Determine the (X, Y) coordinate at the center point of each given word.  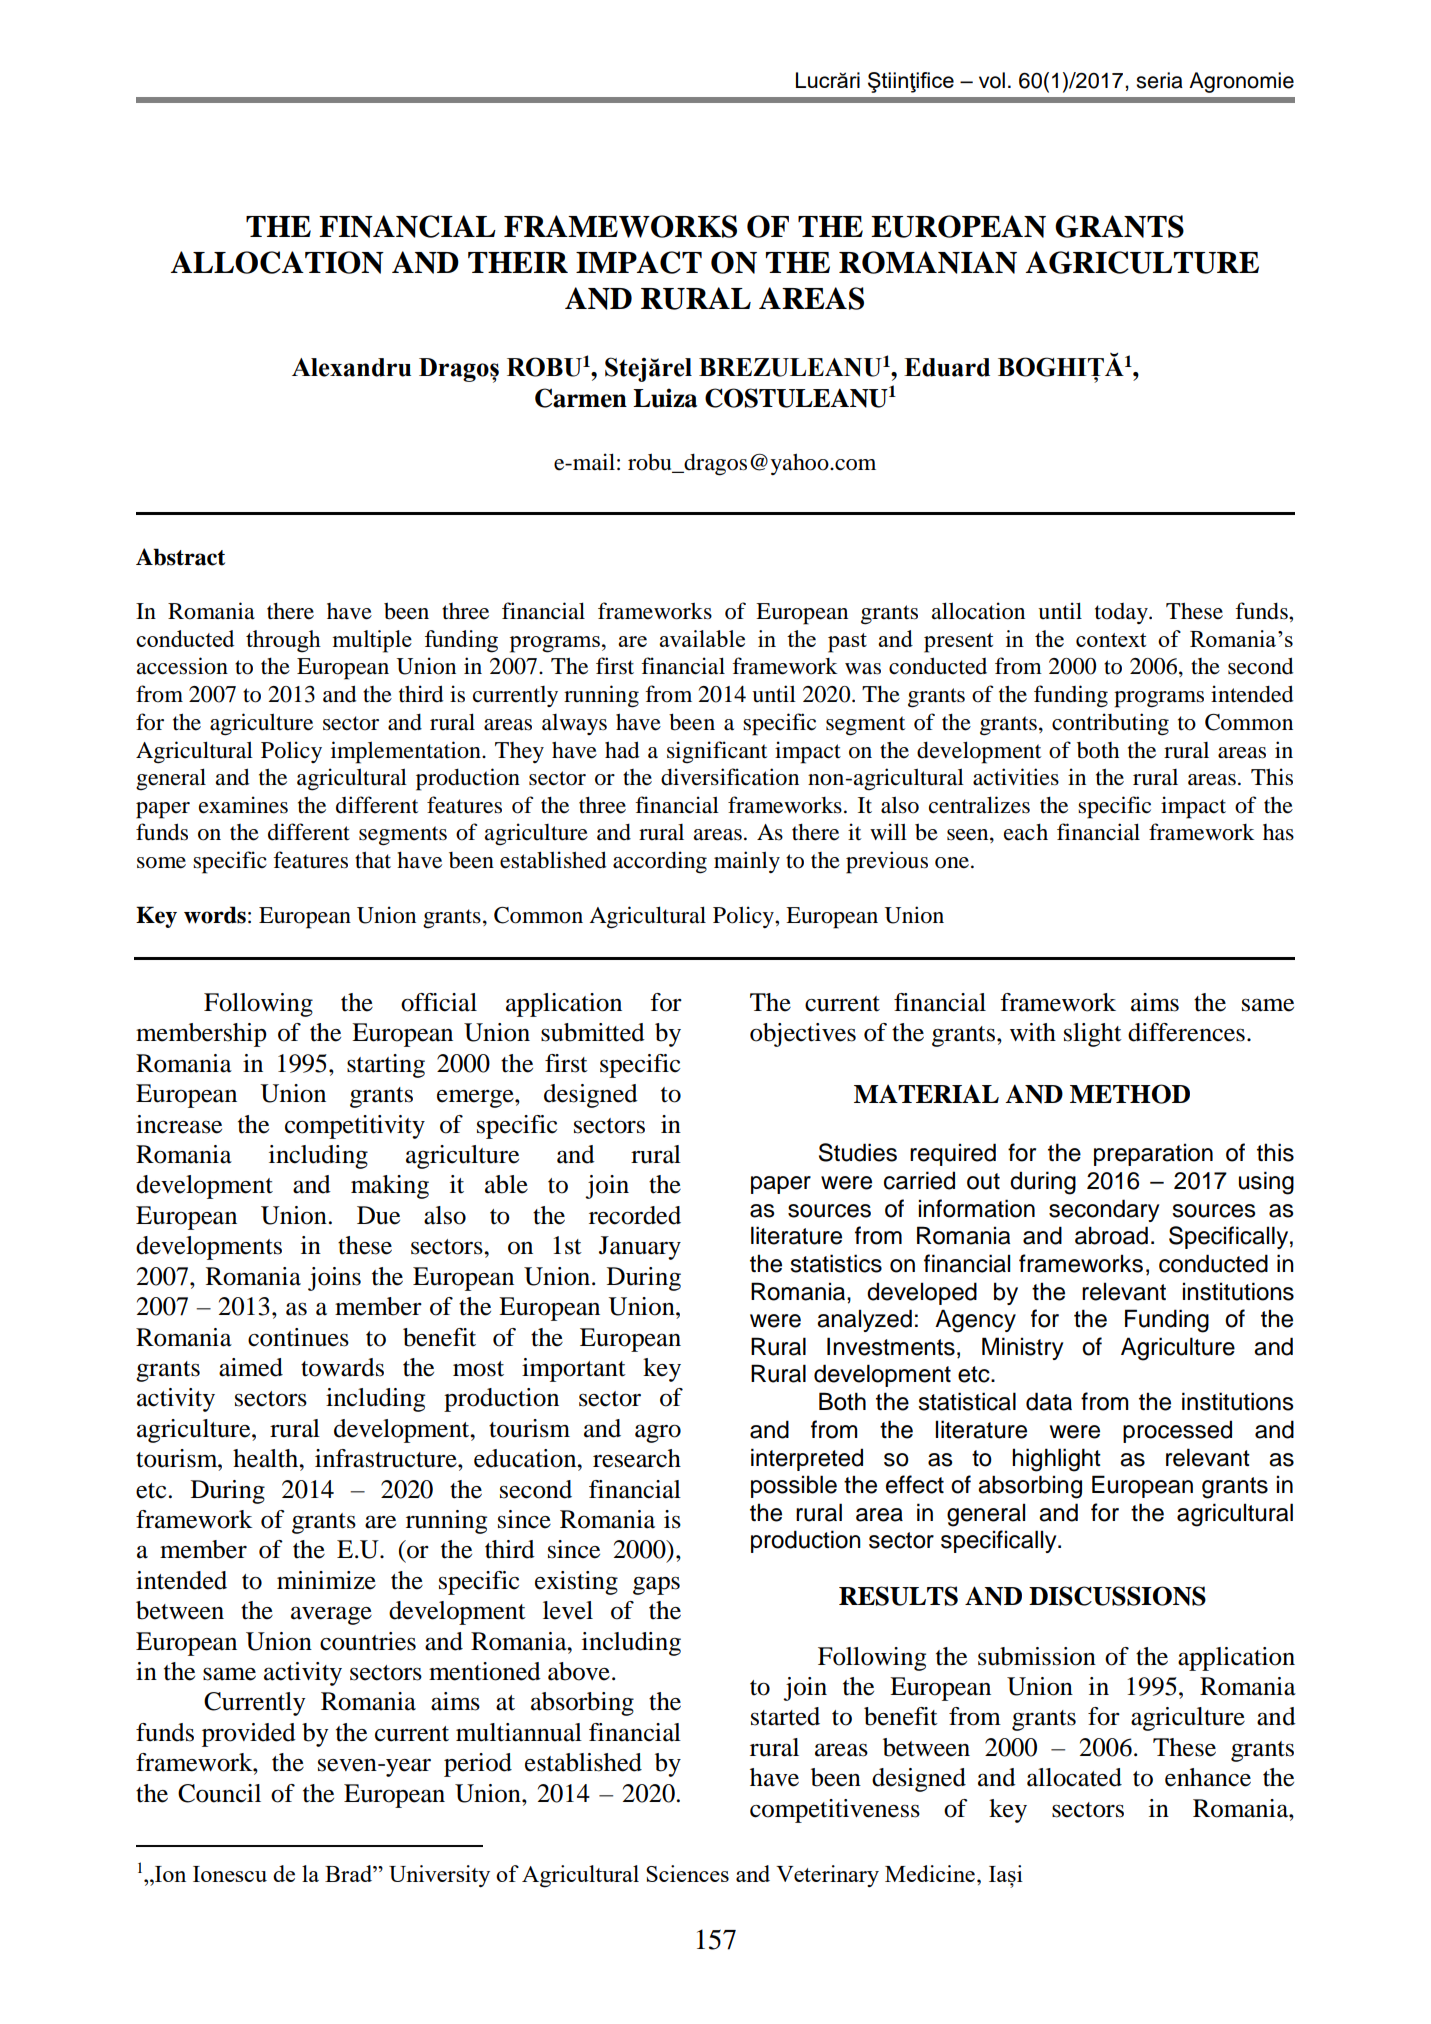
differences (1186, 1032)
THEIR (518, 262)
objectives (803, 1035)
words (215, 915)
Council (219, 1793)
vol (992, 80)
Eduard (947, 367)
